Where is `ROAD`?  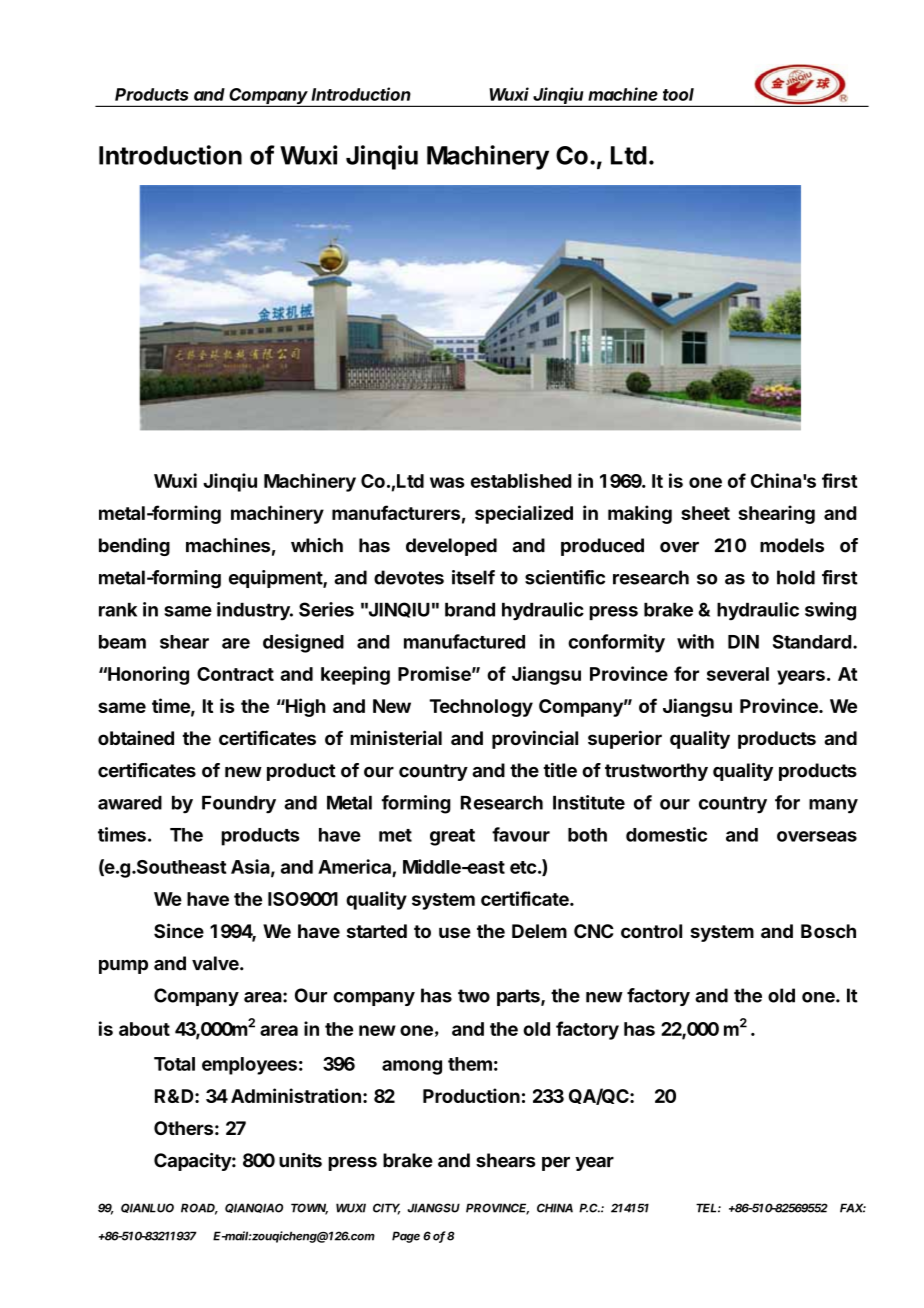 ROAD is located at coordinates (199, 1209).
